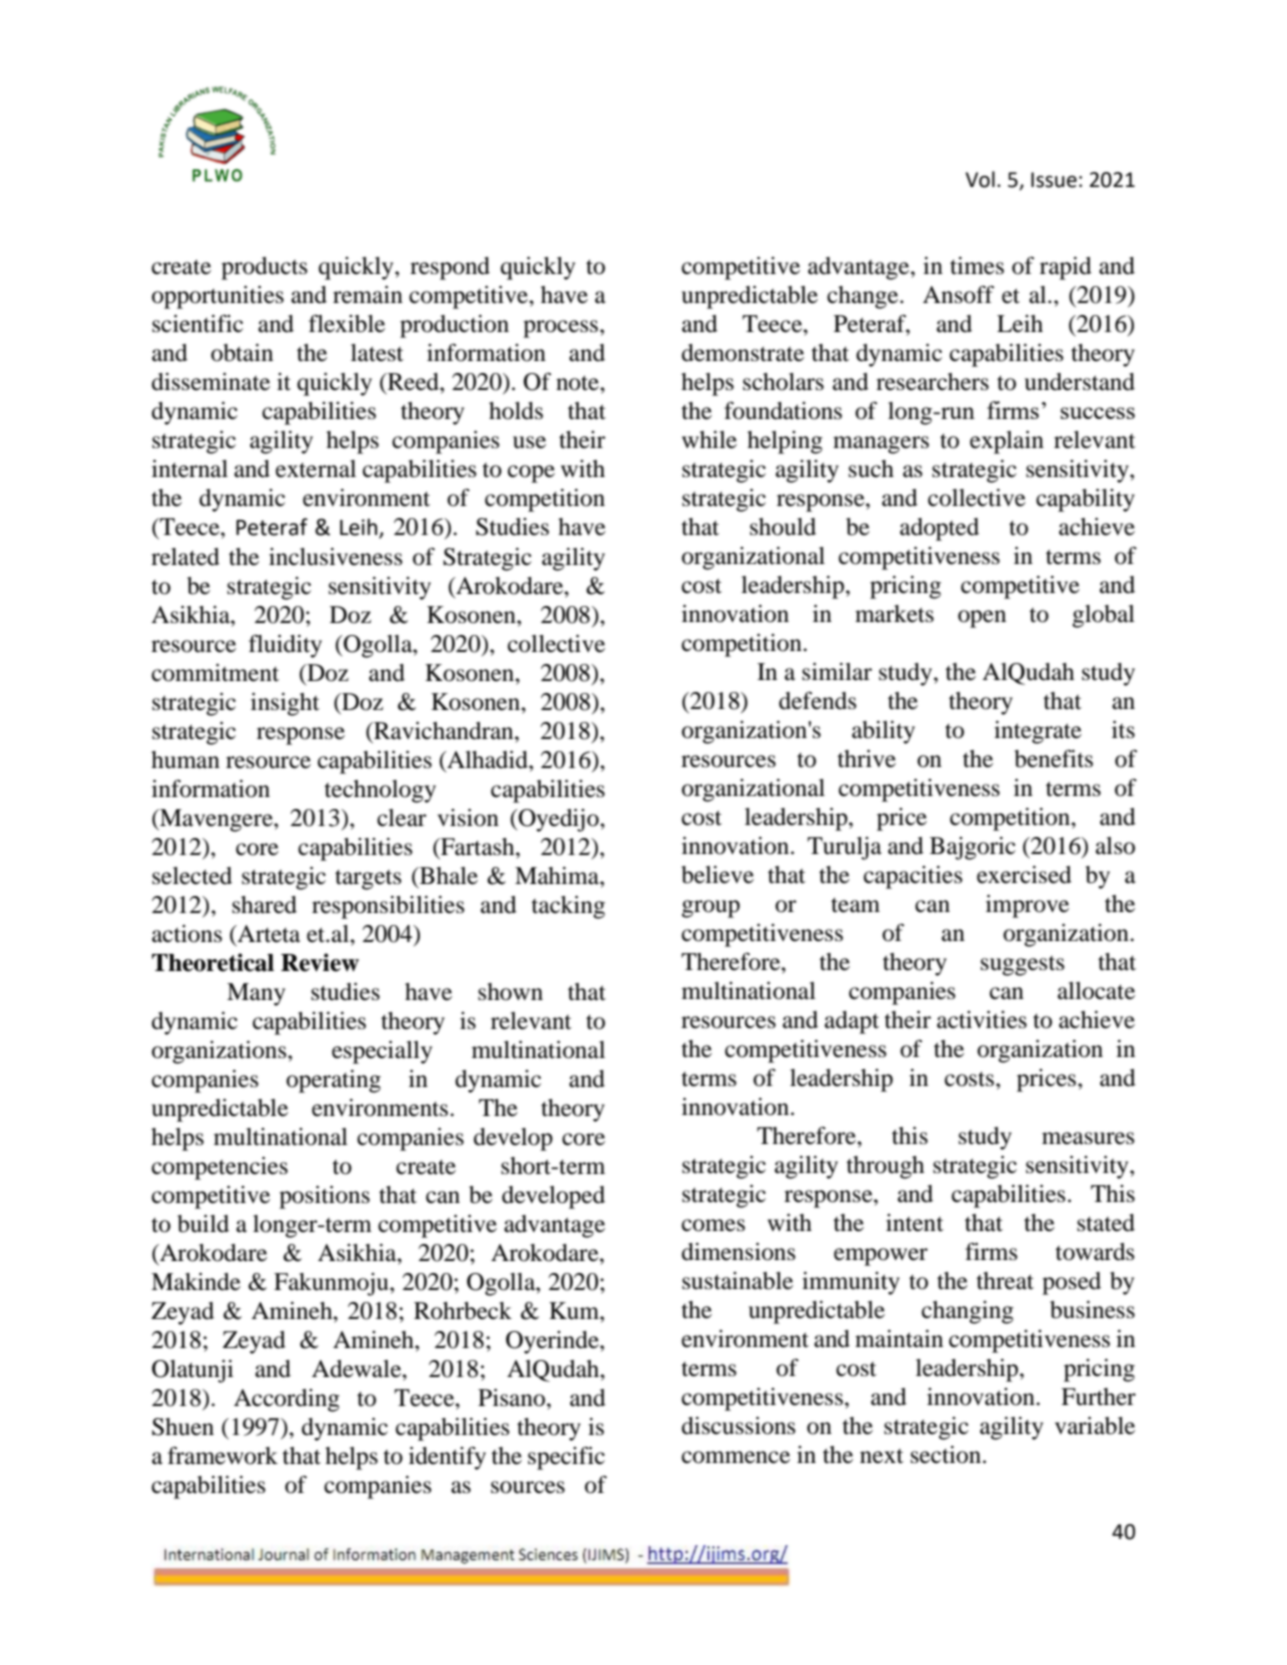  What do you see at coordinates (562, 329) in the image?
I see `process` at bounding box center [562, 329].
